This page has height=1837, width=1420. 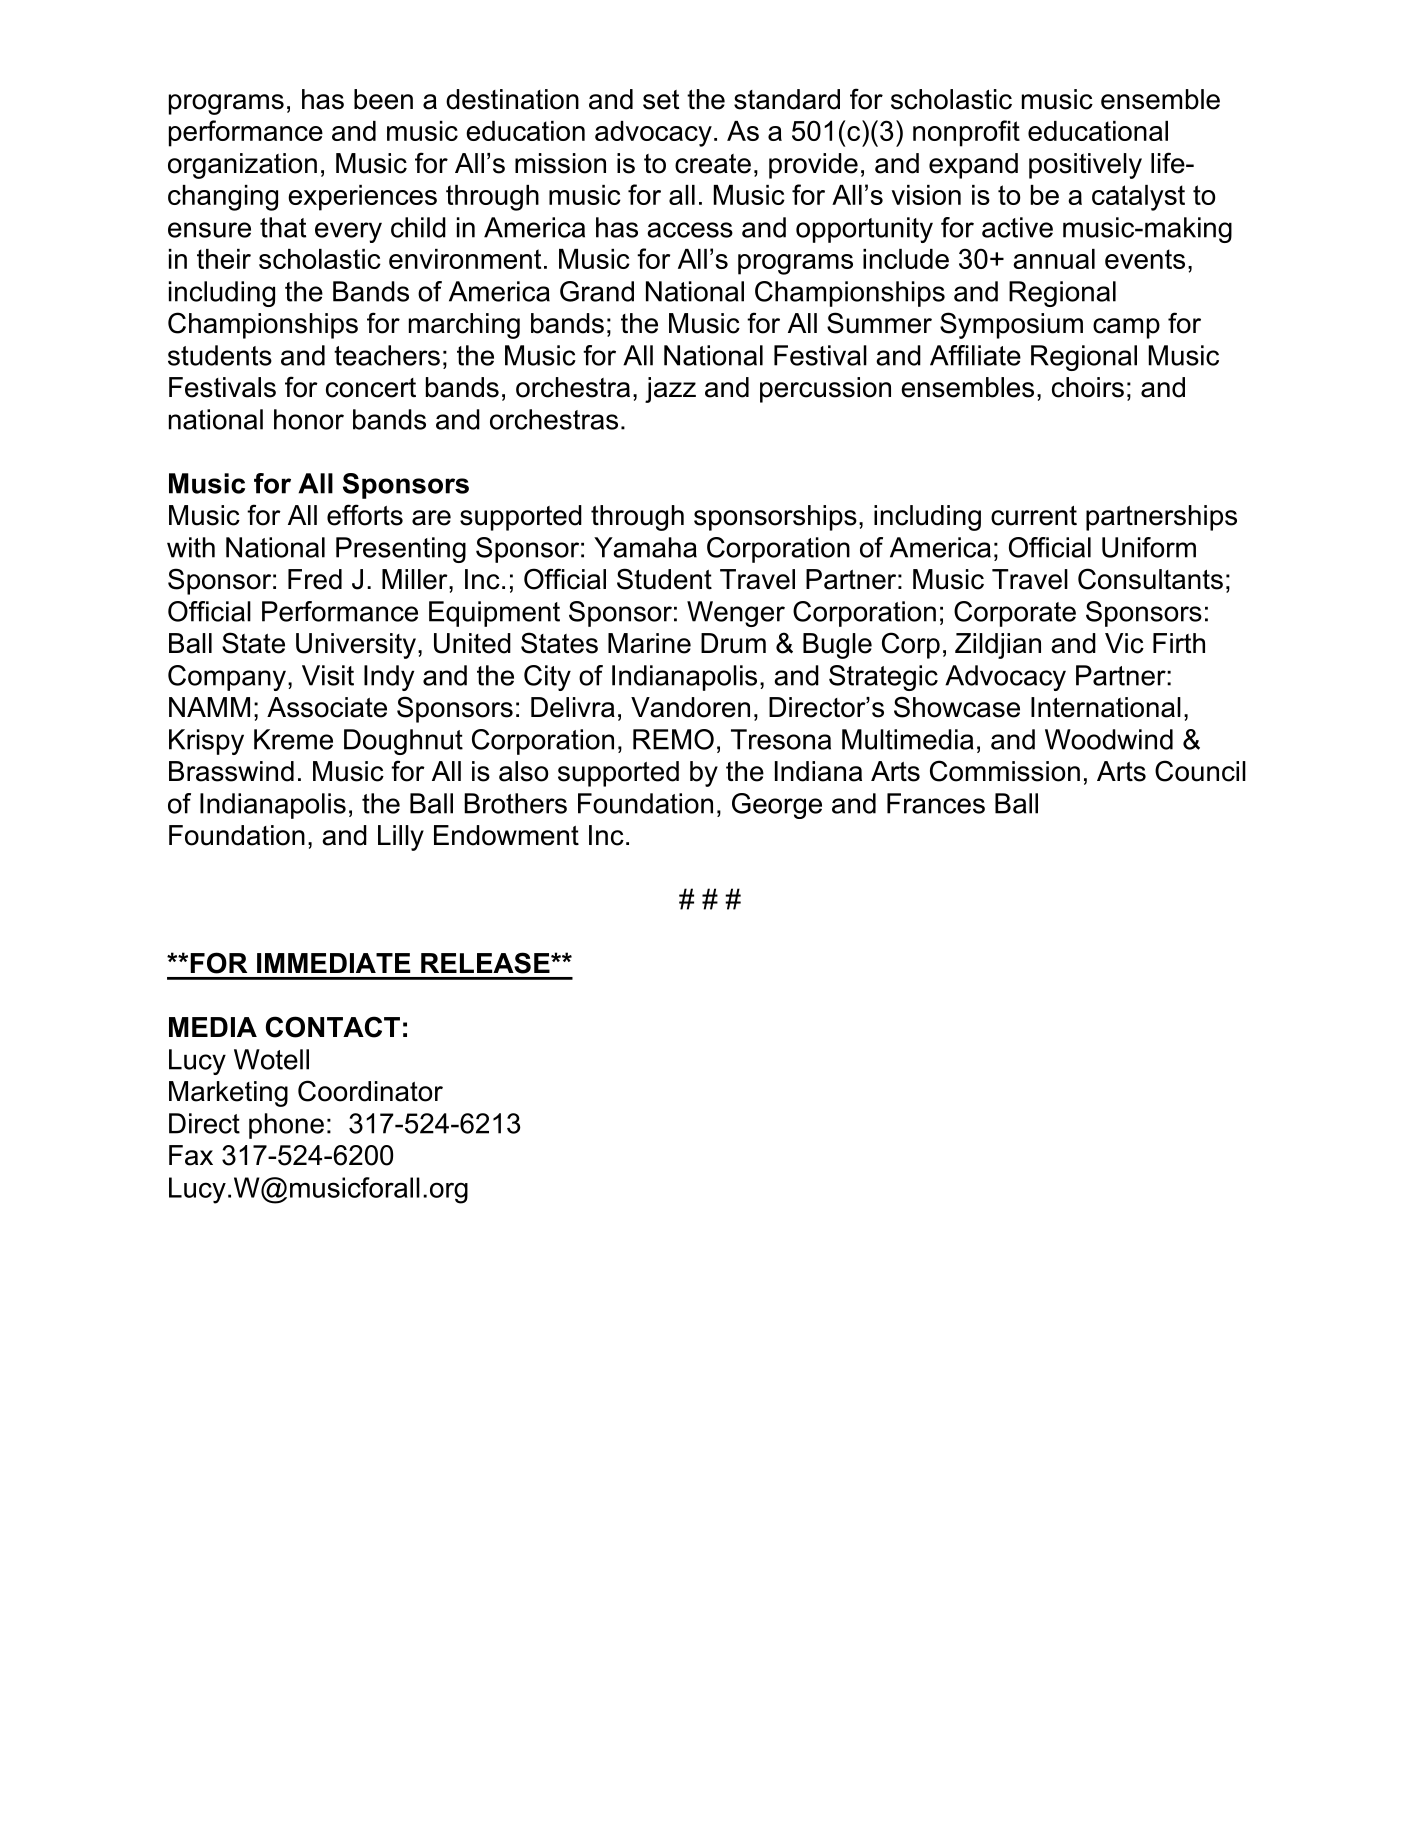 I want to click on Lilly, so click(x=401, y=838).
